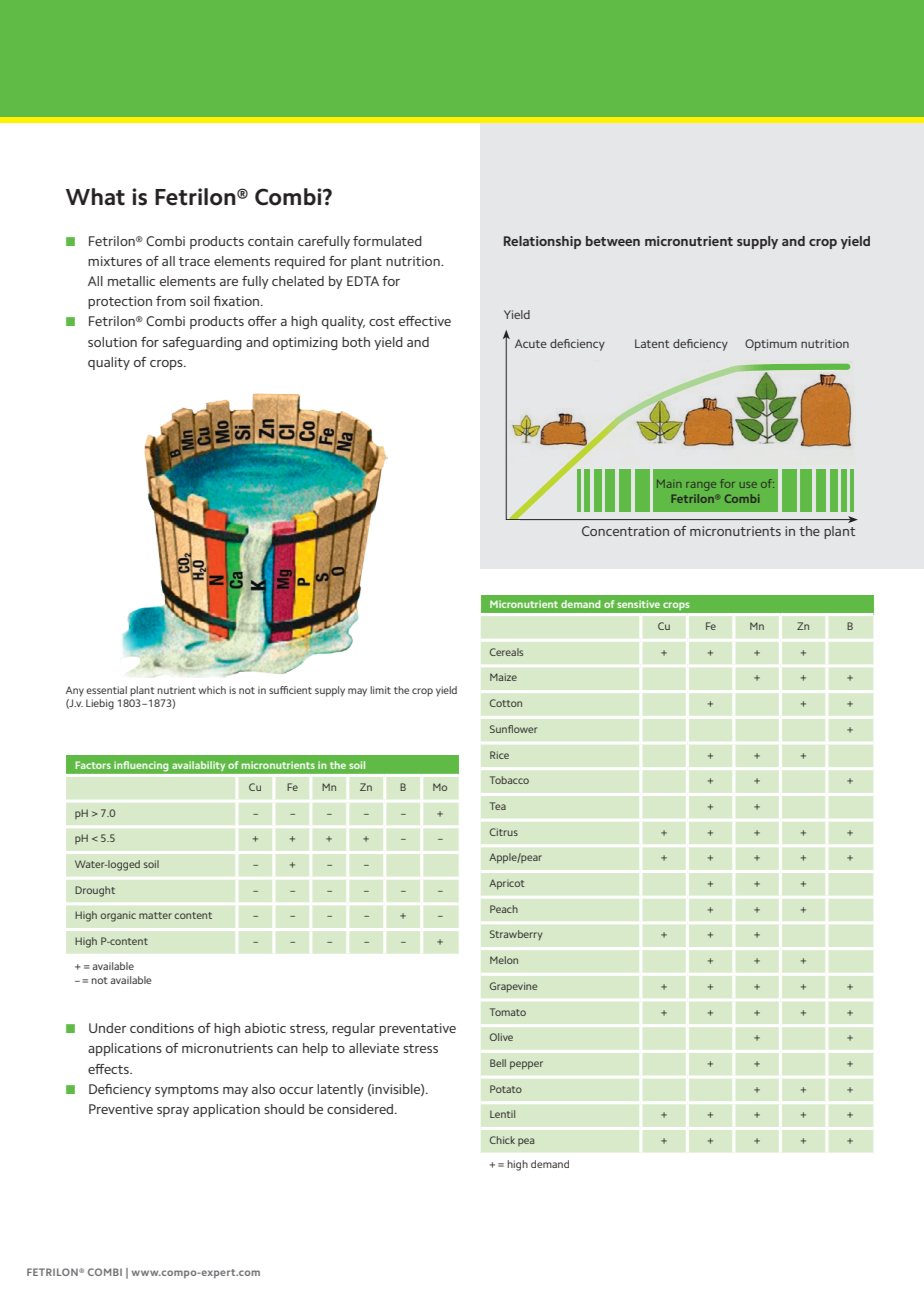  Describe the element at coordinates (202, 343) in the image. I see `safeguarding` at that location.
